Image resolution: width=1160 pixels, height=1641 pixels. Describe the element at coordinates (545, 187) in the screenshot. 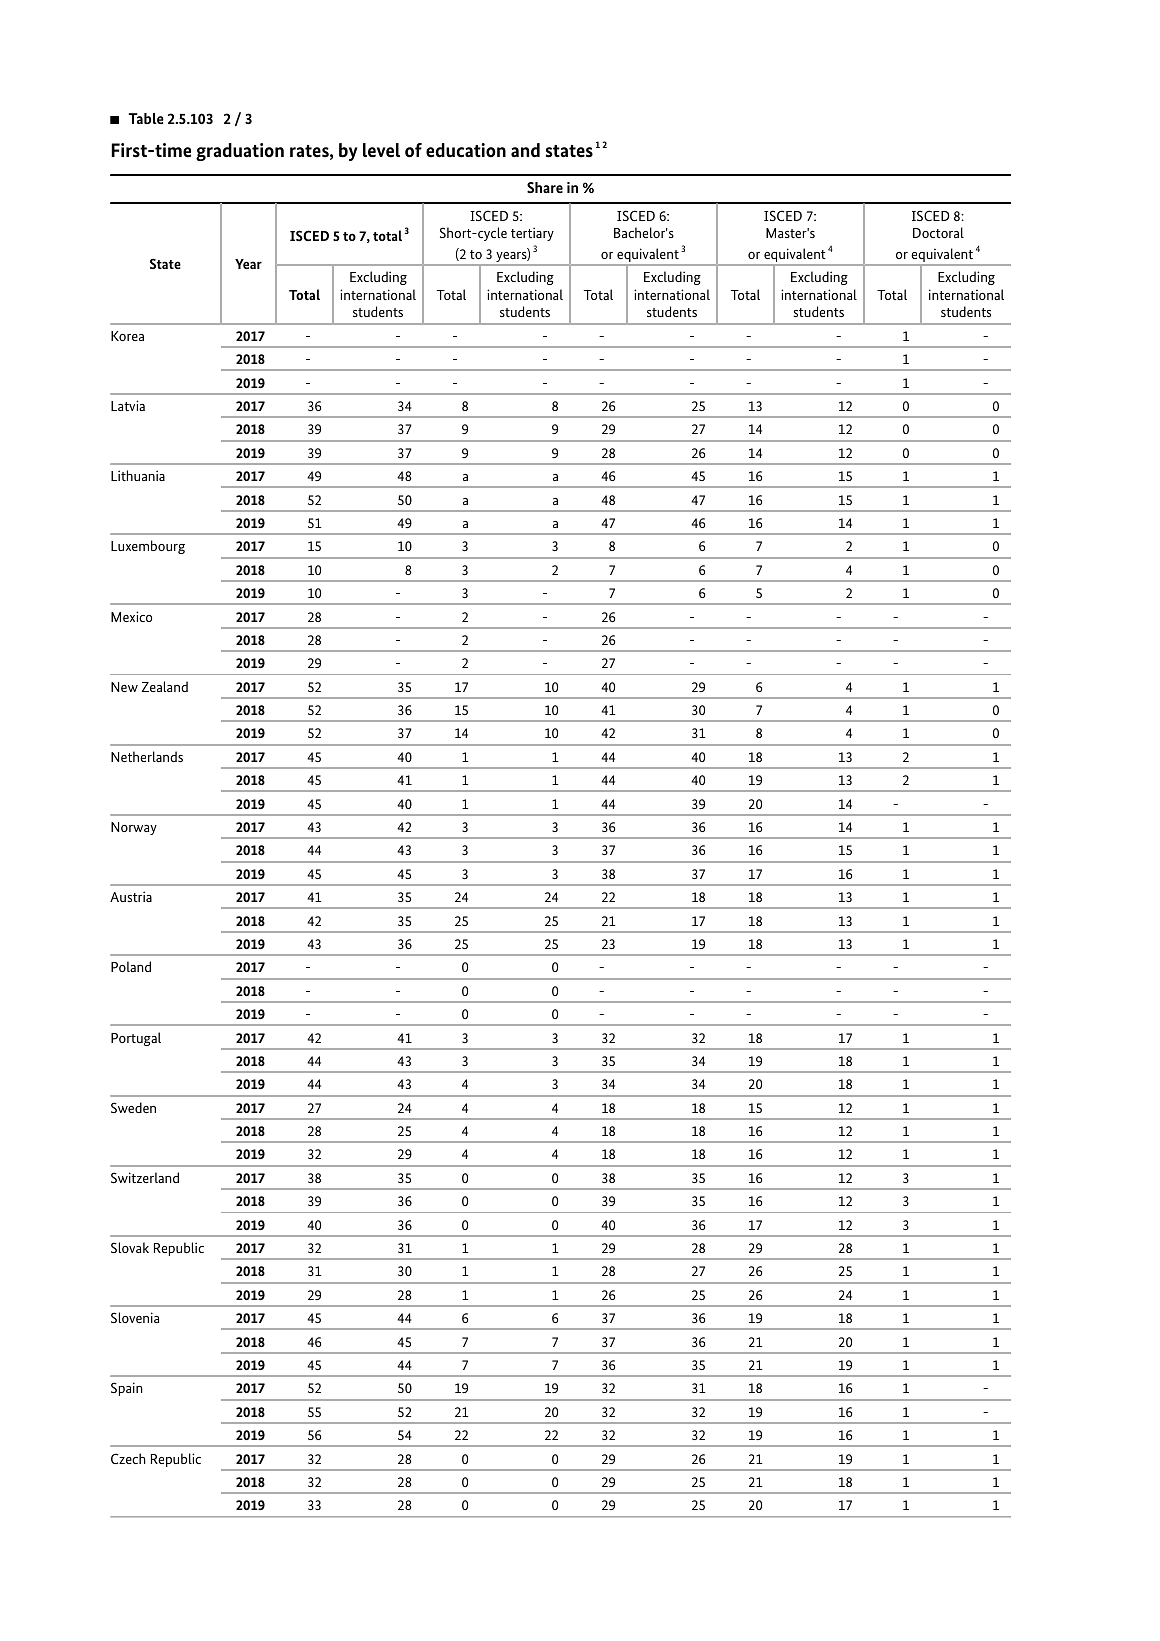

I see `Share` at that location.
